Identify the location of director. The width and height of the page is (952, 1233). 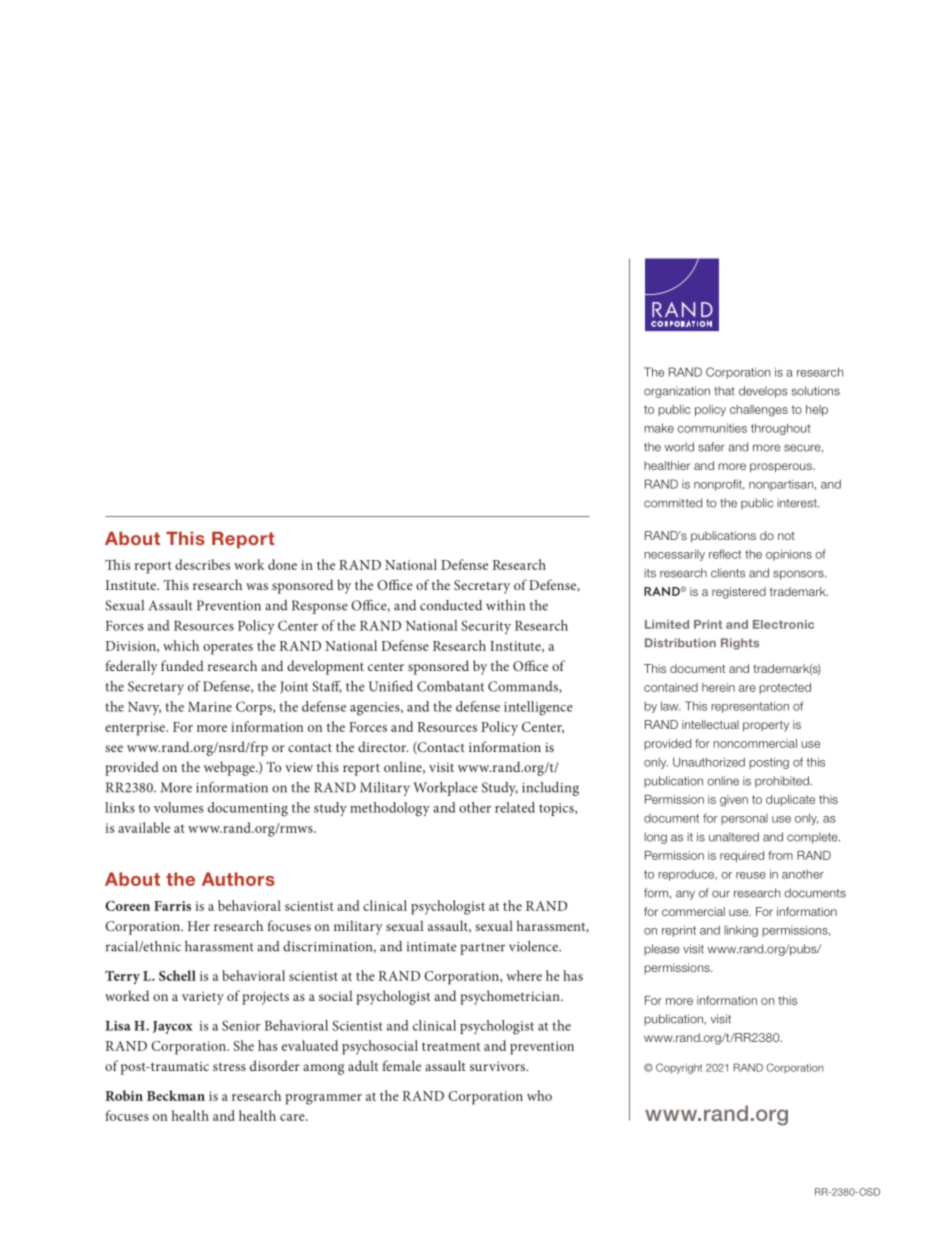
(383, 746).
